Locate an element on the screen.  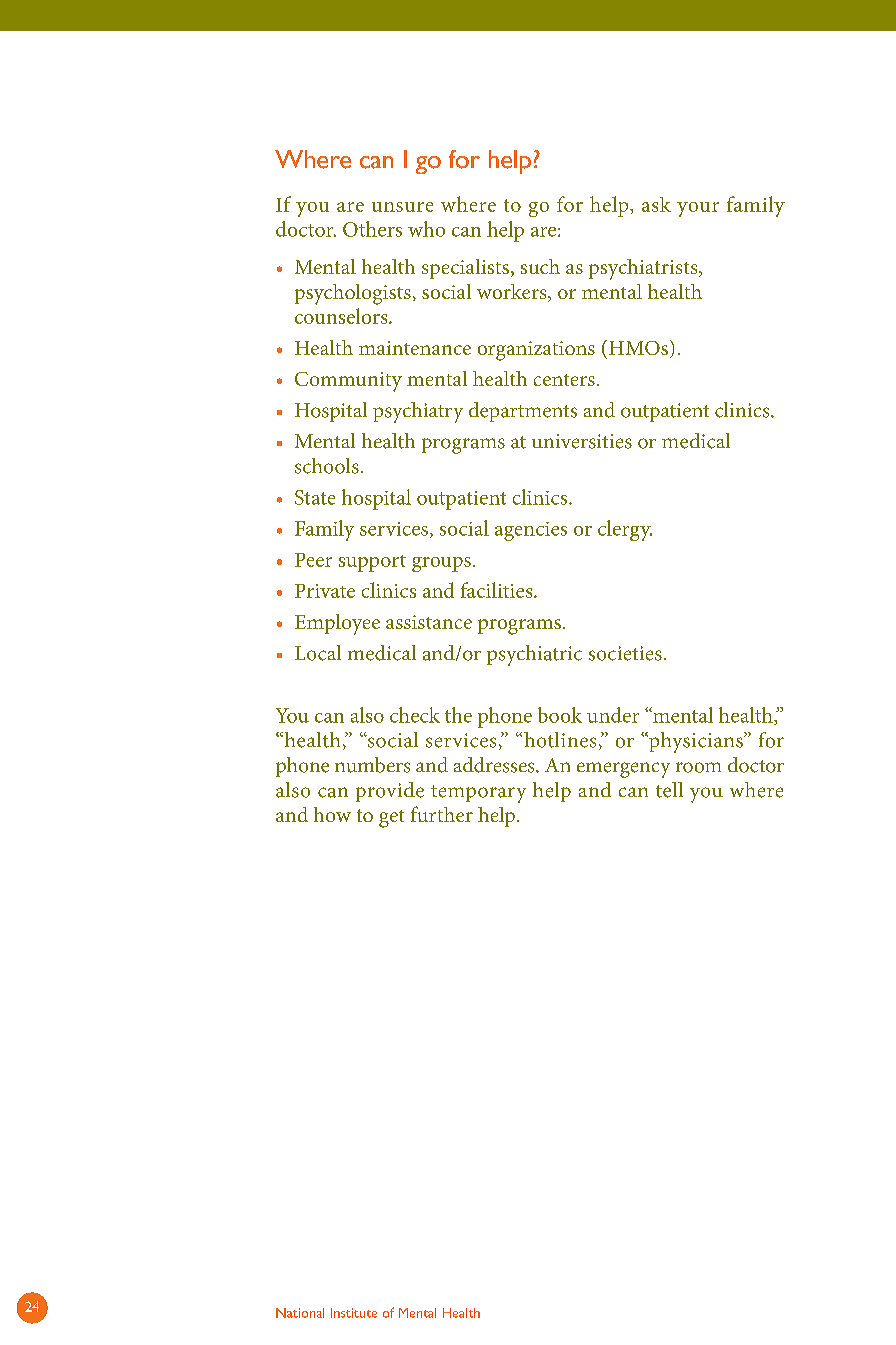
further is located at coordinates (442, 814).
